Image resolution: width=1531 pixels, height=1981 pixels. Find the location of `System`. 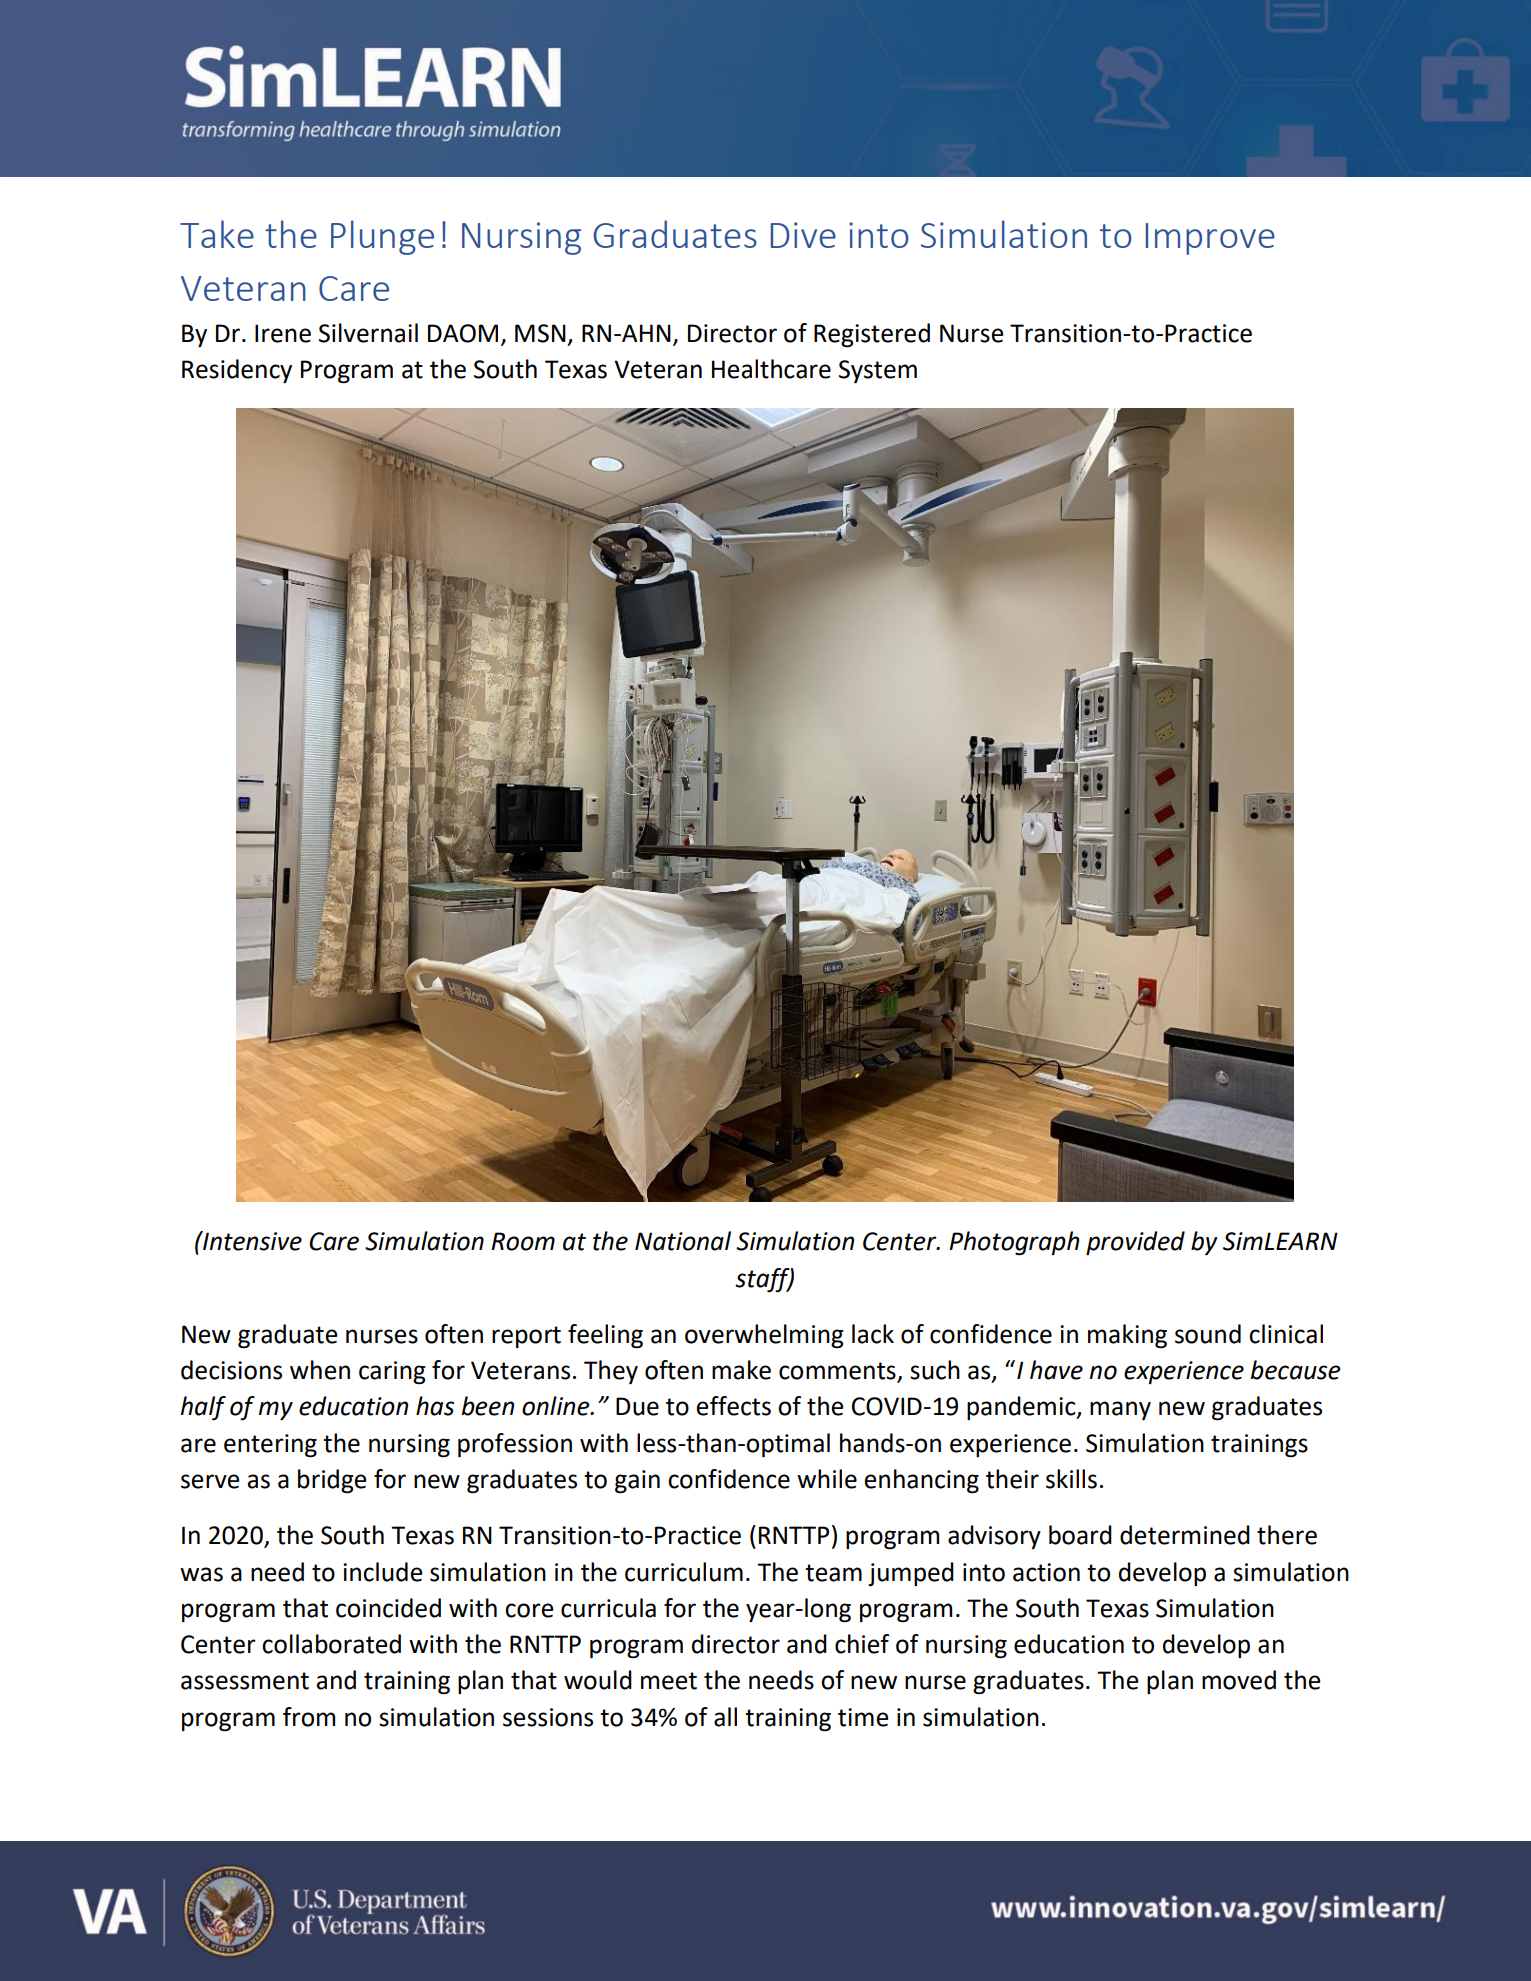

System is located at coordinates (878, 371).
